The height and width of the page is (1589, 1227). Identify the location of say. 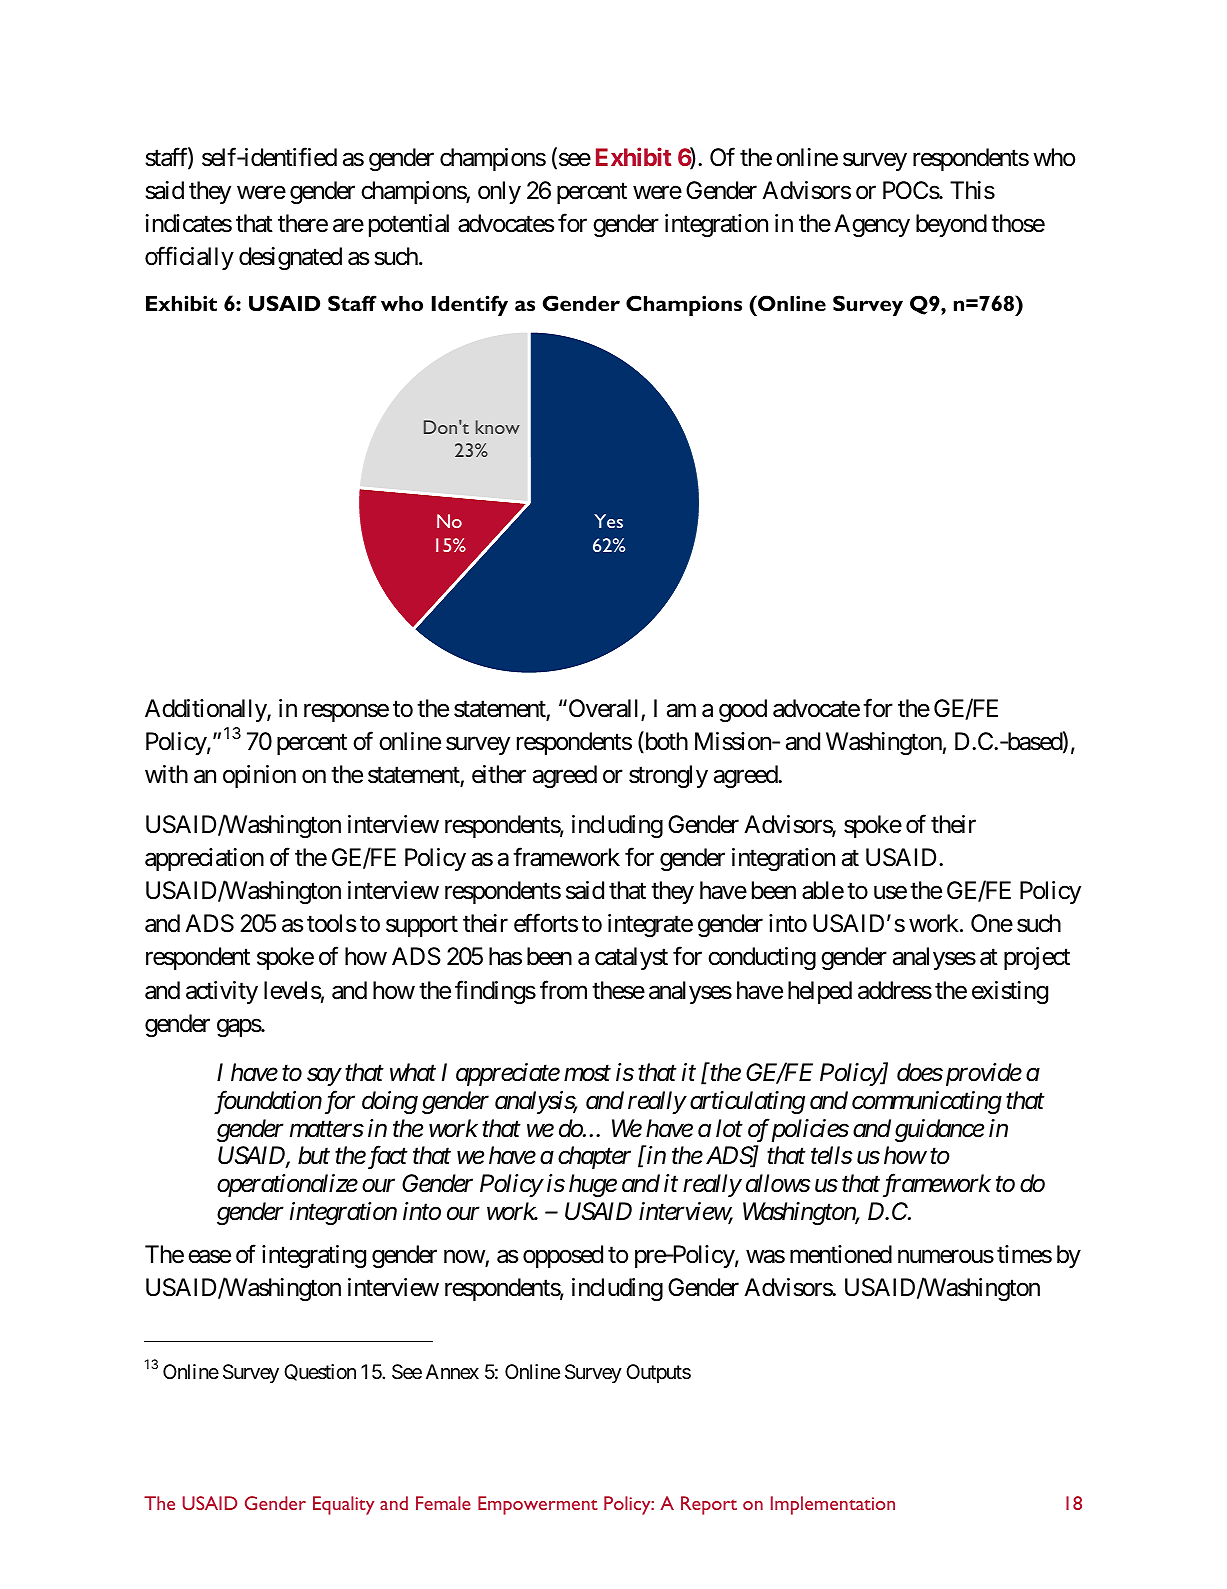
(324, 1077).
